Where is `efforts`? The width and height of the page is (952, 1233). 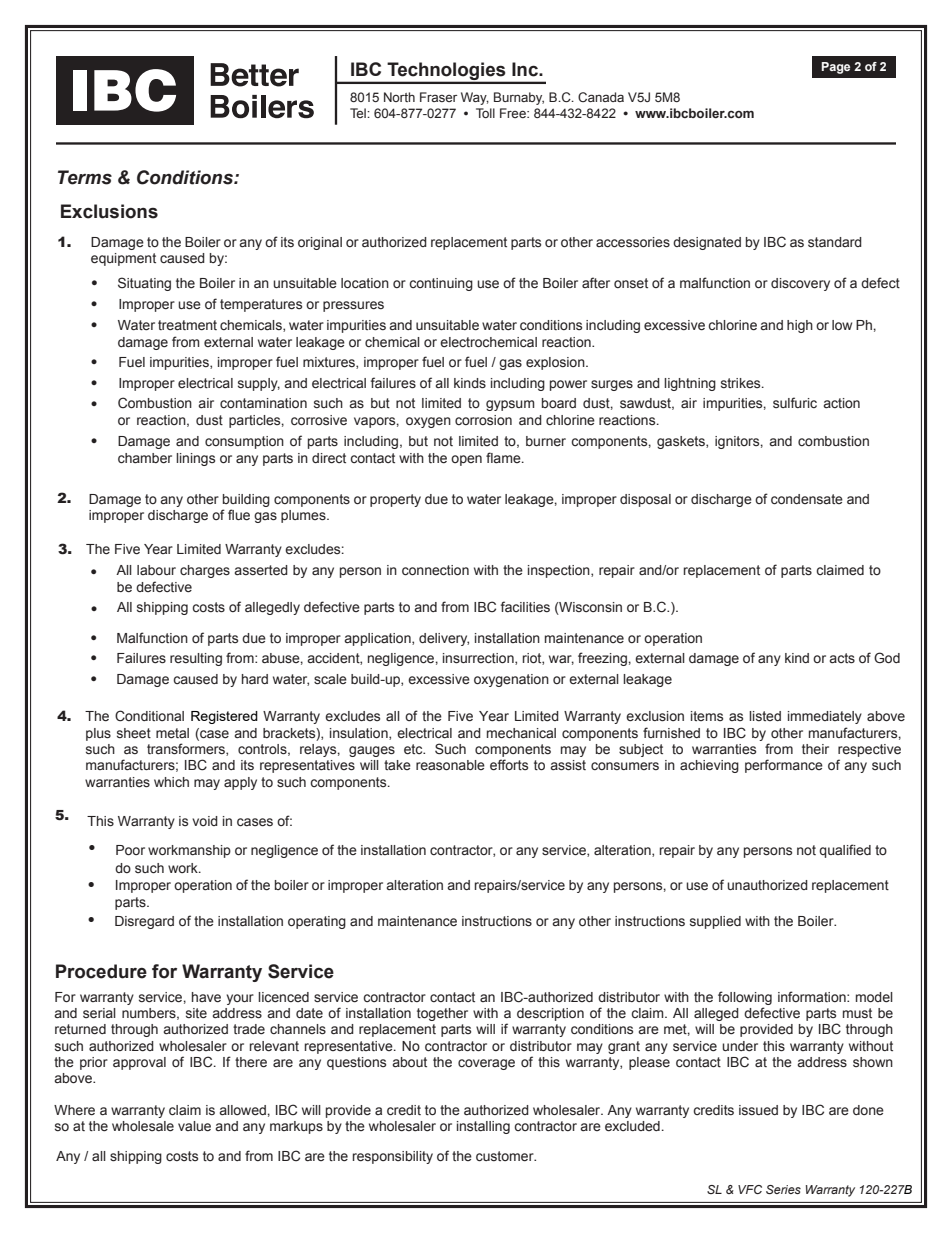
efforts is located at coordinates (509, 765).
